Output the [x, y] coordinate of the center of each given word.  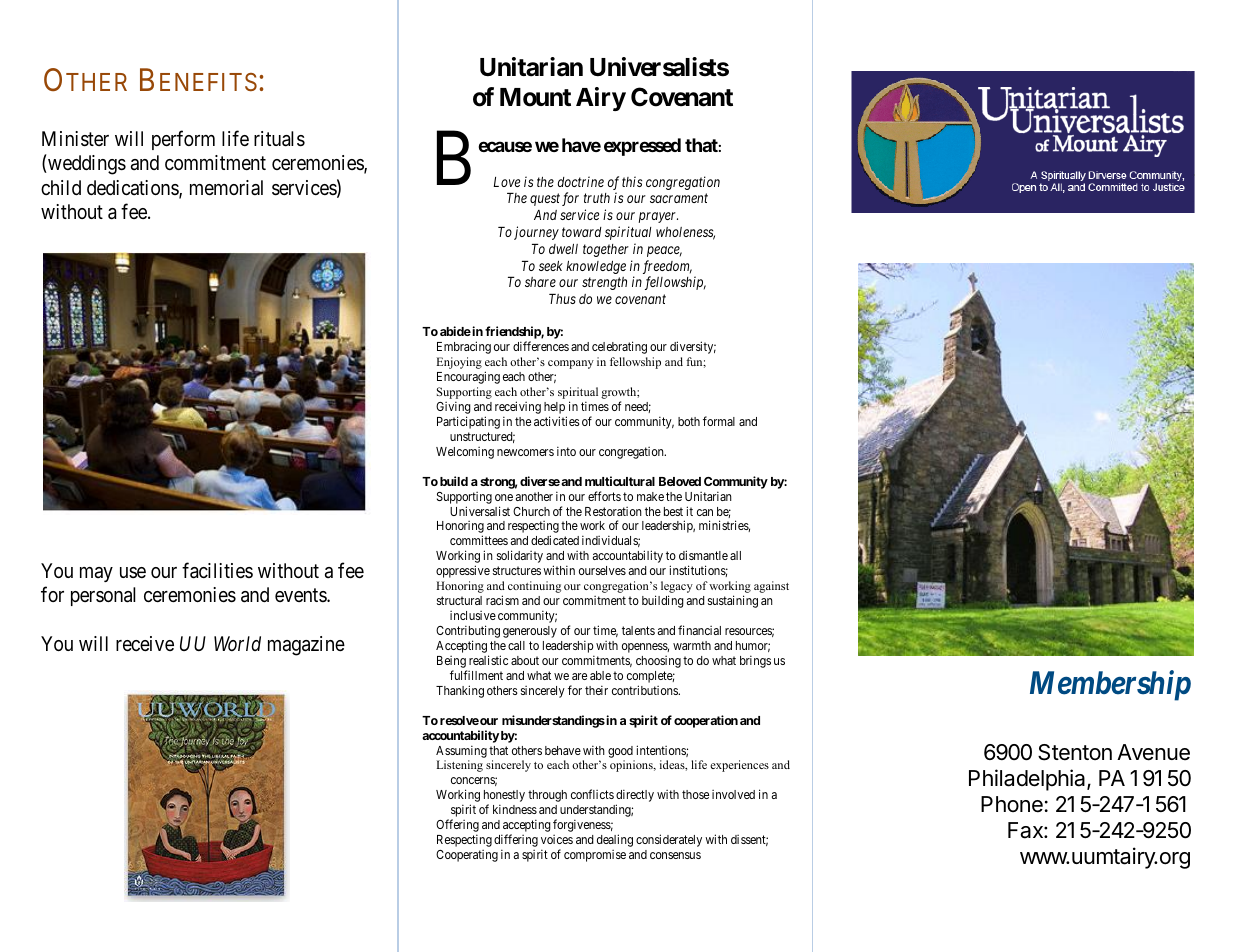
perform [183, 140]
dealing [615, 840]
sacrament [679, 198]
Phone [1012, 804]
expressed [642, 147]
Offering [457, 827]
